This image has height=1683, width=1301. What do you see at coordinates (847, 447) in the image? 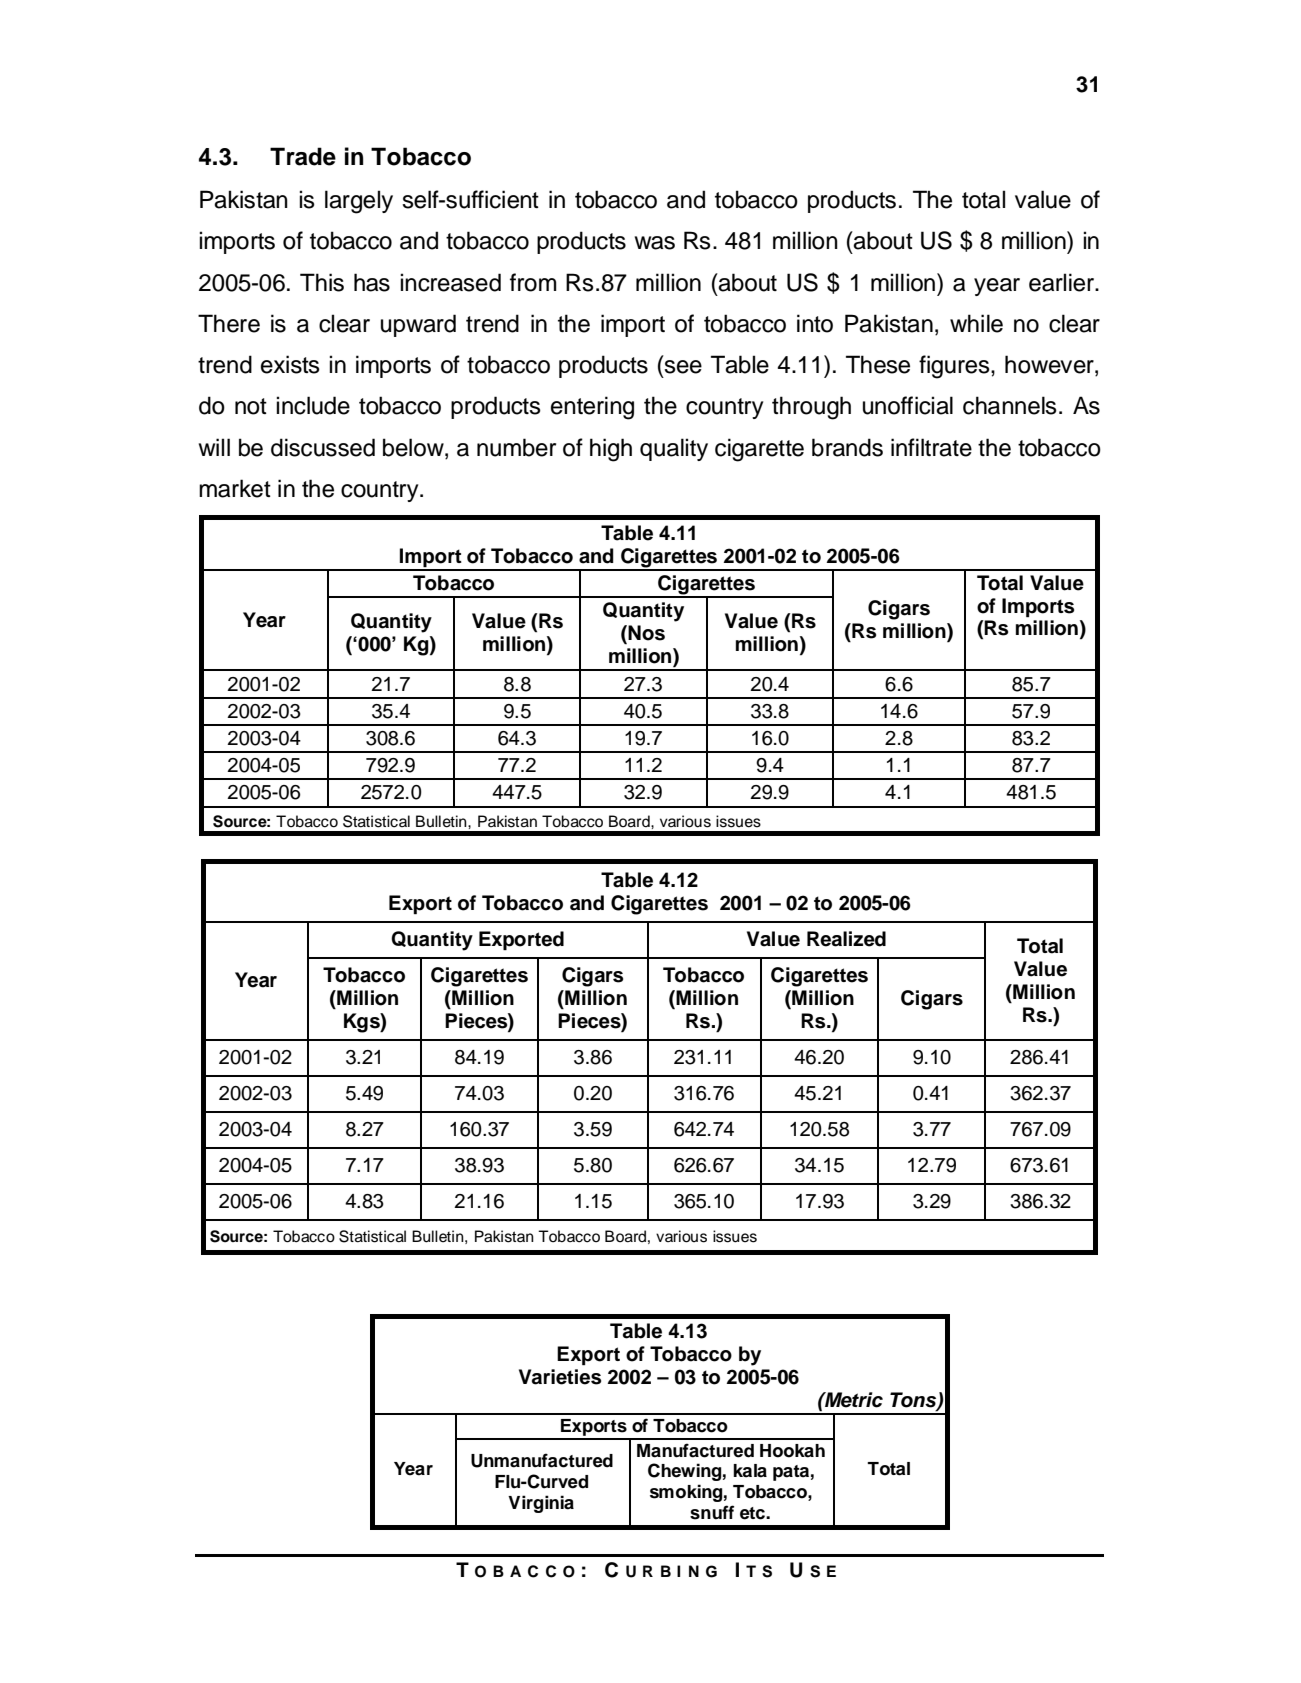
I see `brands` at bounding box center [847, 447].
